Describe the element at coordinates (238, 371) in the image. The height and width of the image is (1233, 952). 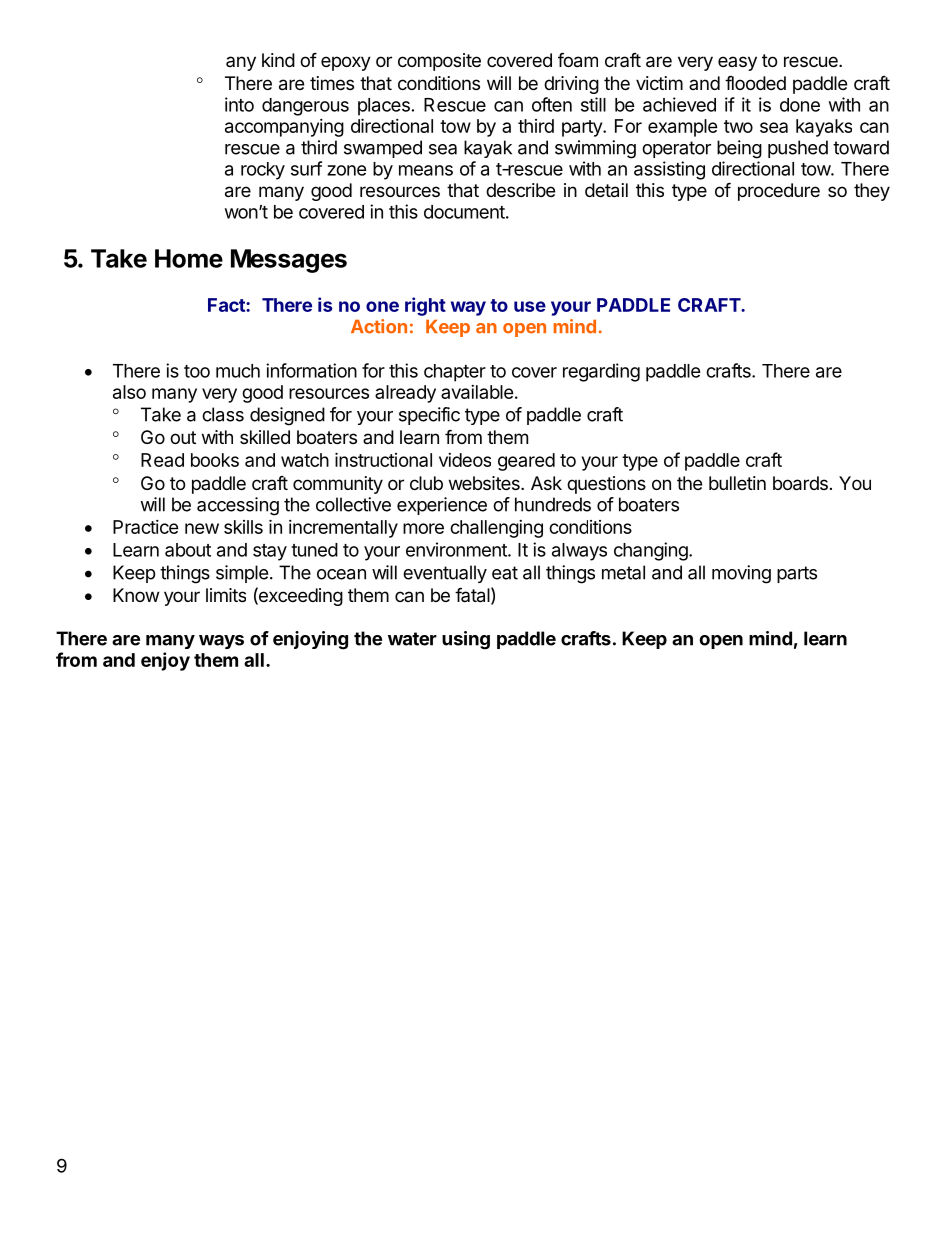
I see `much` at that location.
